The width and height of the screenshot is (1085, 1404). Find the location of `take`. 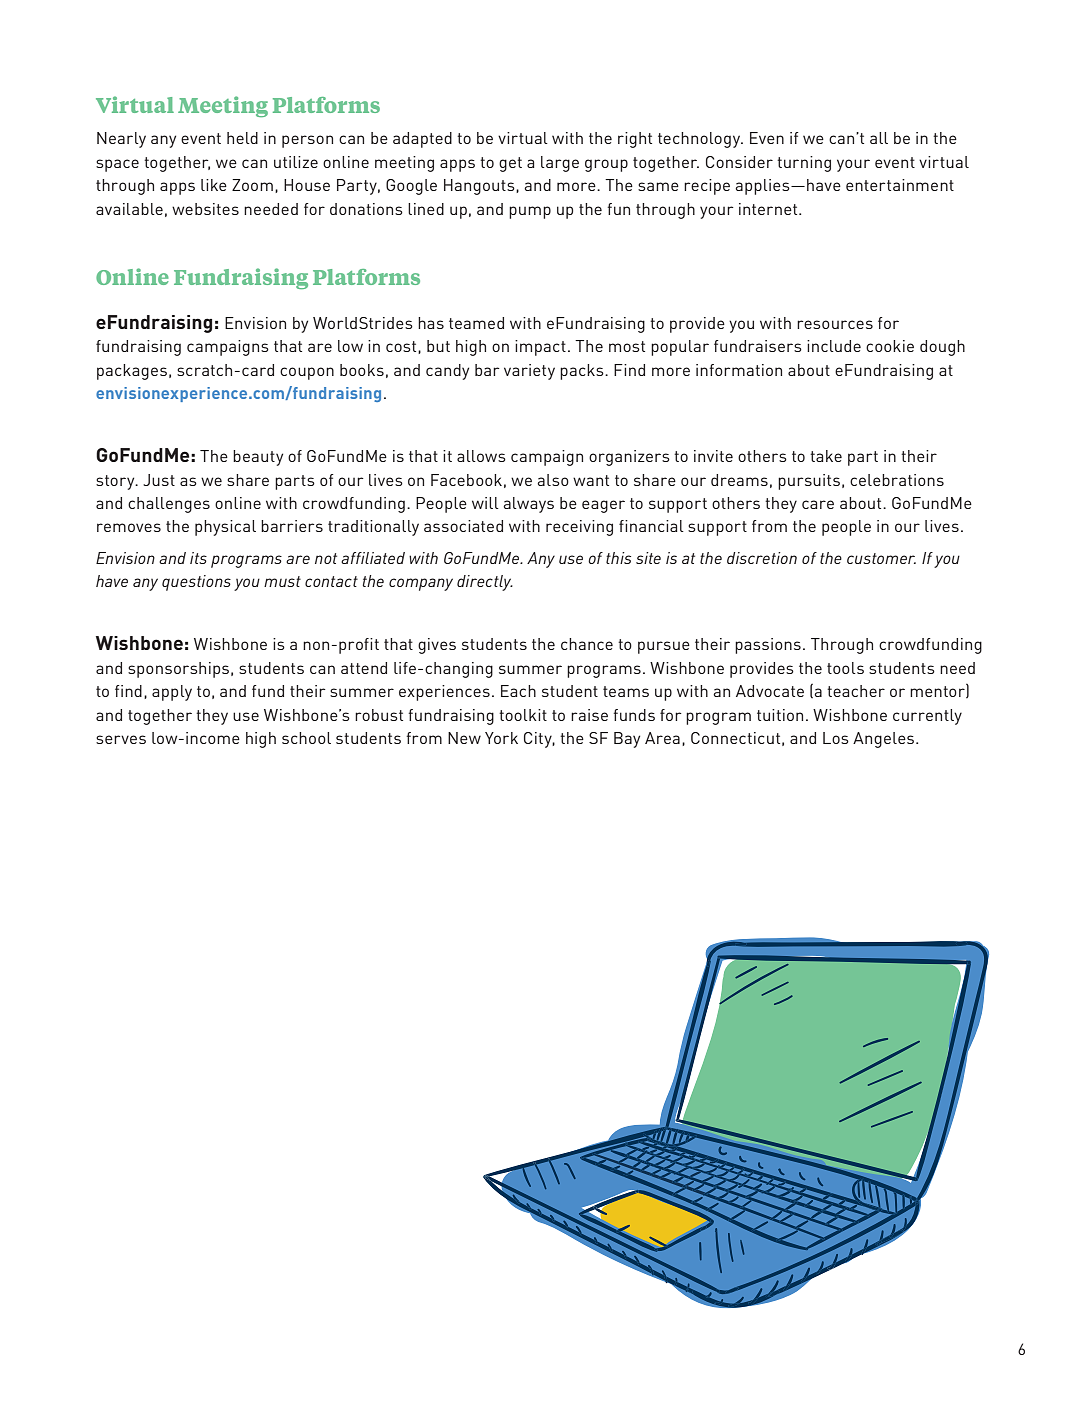

take is located at coordinates (826, 456).
